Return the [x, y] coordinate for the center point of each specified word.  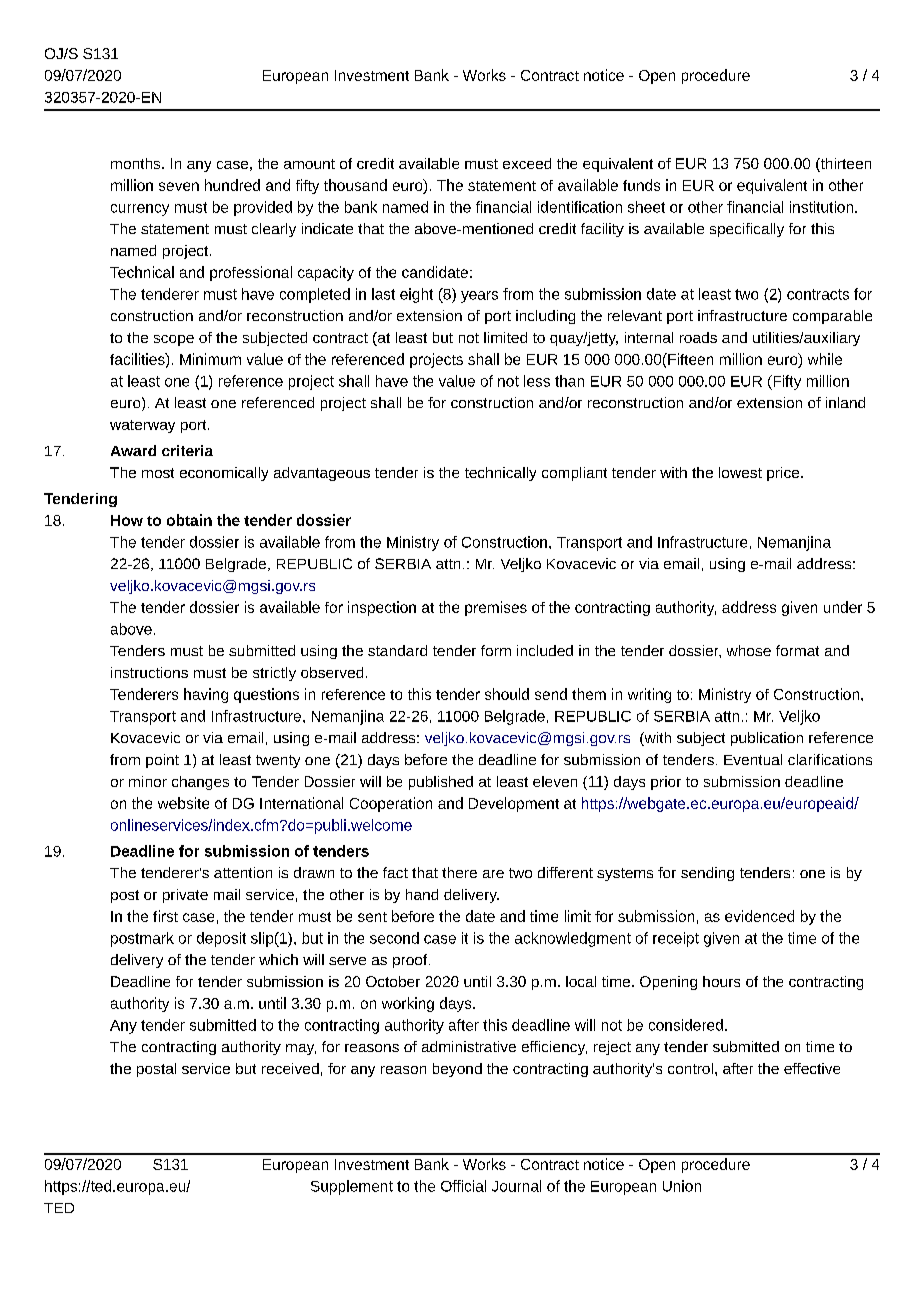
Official [463, 1186]
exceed [527, 163]
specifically [747, 230]
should [507, 694]
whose [749, 650]
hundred [232, 185]
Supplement [352, 1187]
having [206, 695]
